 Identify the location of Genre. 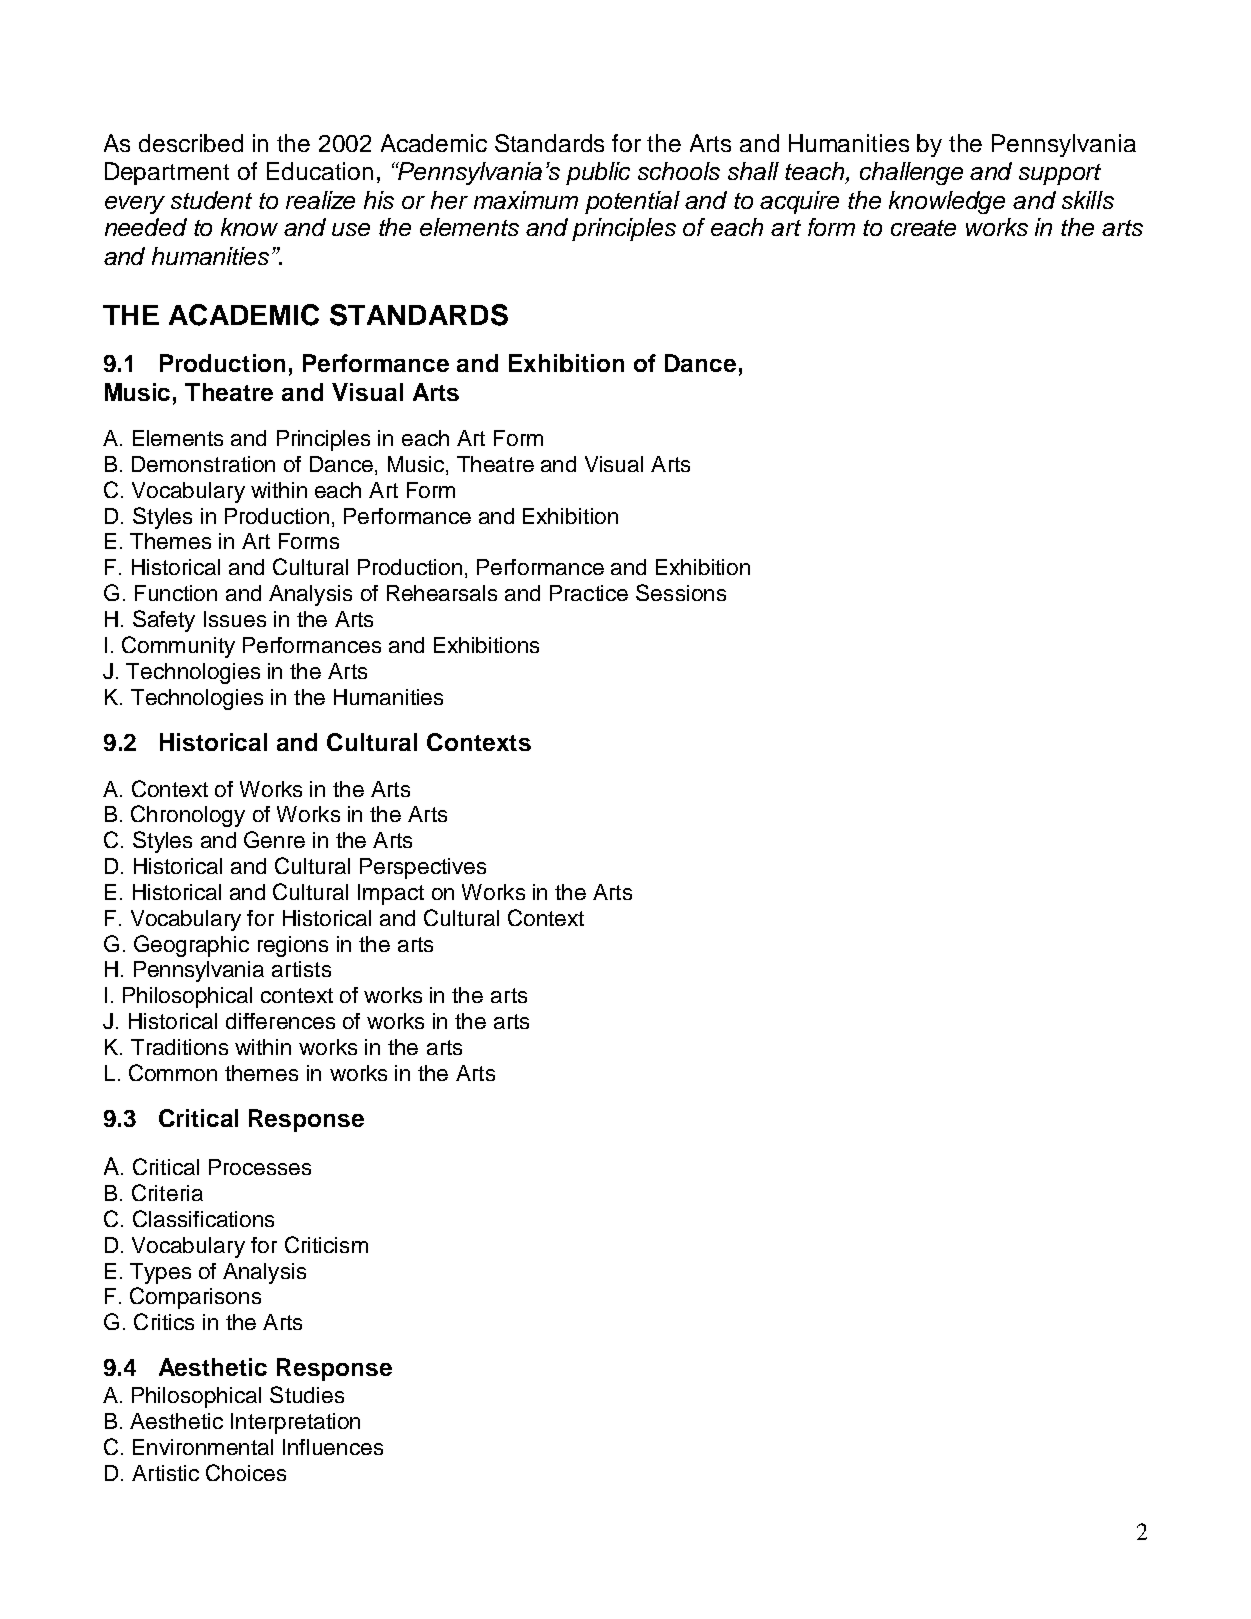
(274, 839).
